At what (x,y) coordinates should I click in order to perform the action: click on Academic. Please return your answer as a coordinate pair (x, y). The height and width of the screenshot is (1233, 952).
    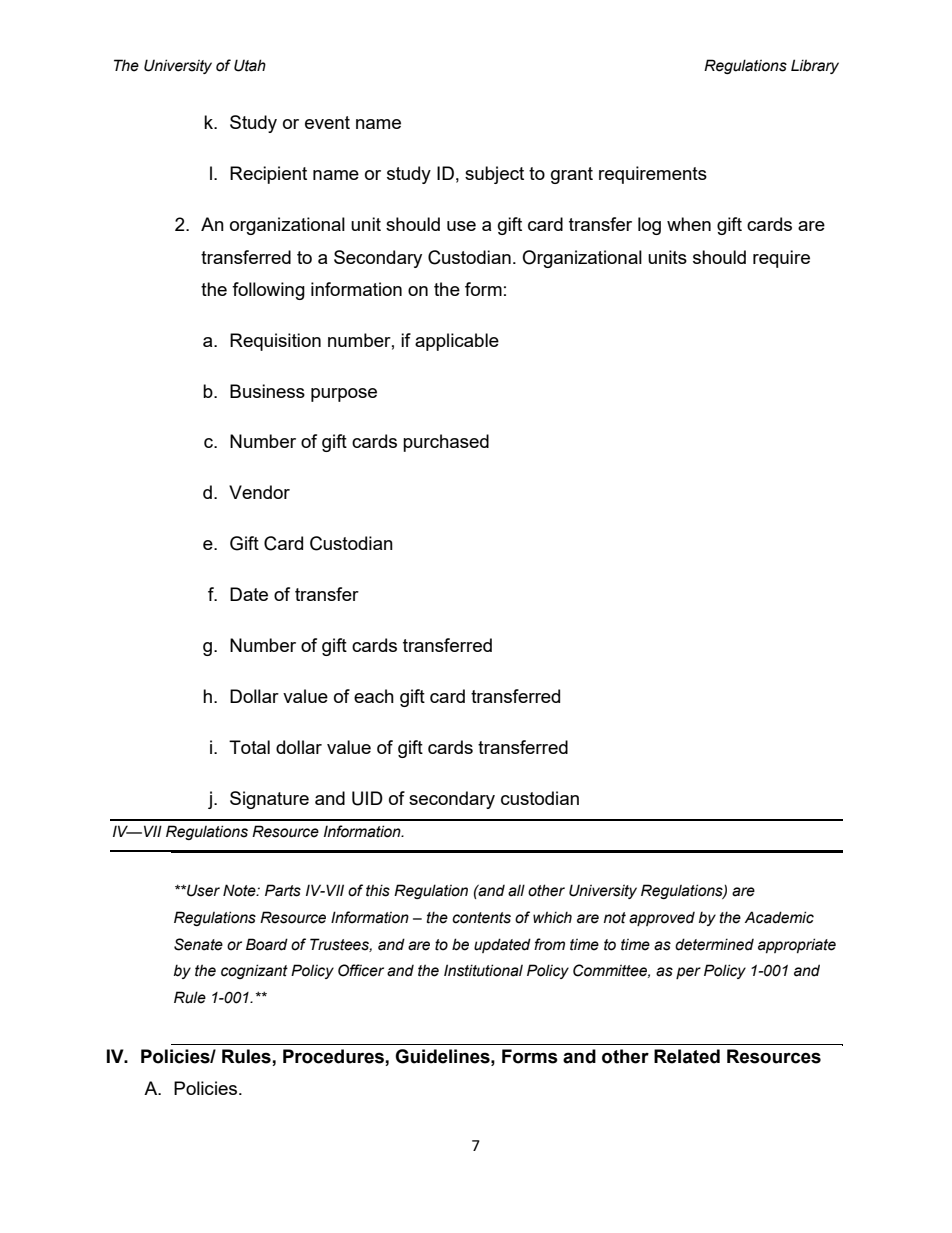
    Looking at the image, I should click on (779, 917).
